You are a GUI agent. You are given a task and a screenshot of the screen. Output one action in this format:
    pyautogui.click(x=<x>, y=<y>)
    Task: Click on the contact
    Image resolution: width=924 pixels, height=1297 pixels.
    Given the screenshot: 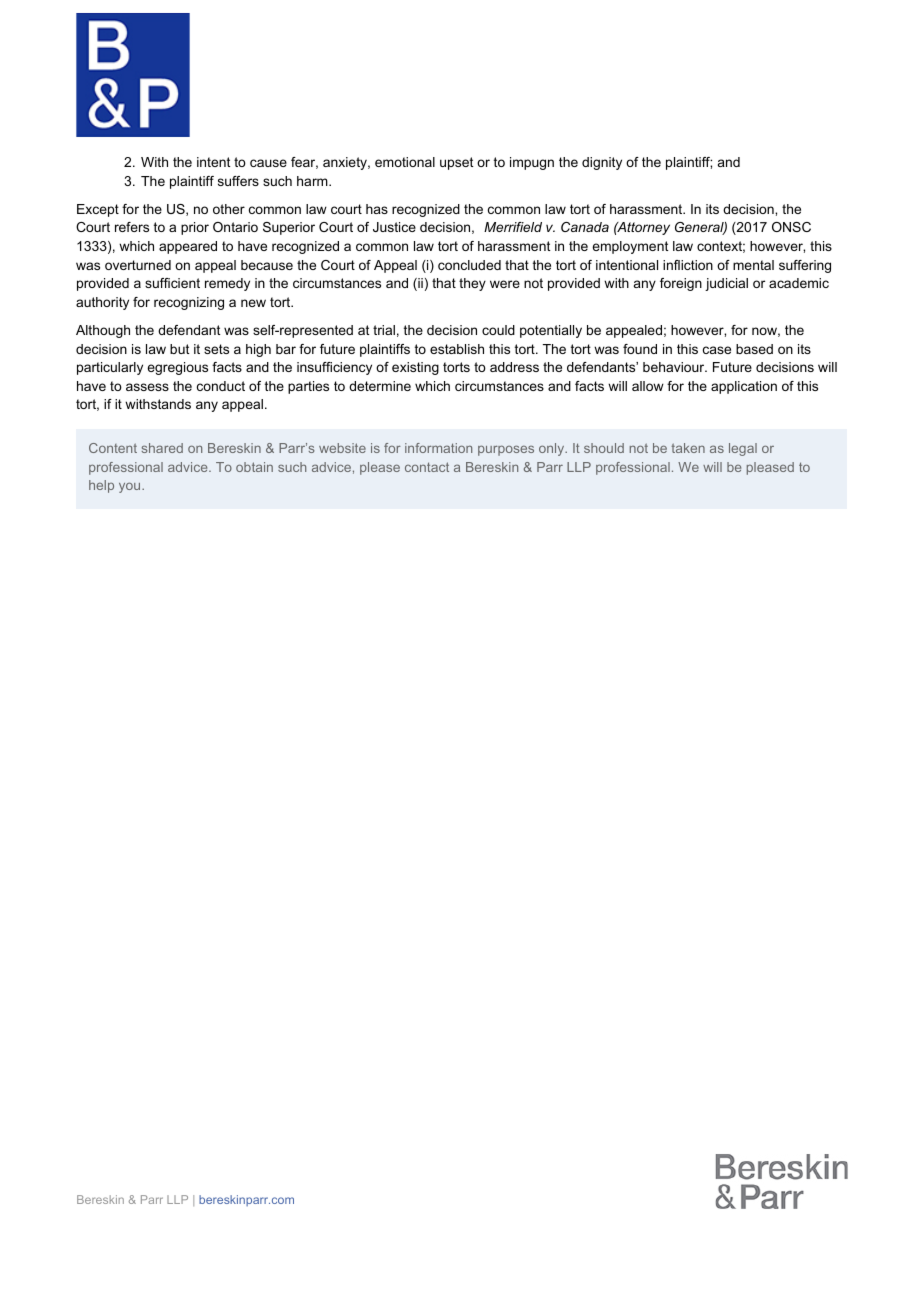 What is the action you would take?
    pyautogui.click(x=427, y=467)
